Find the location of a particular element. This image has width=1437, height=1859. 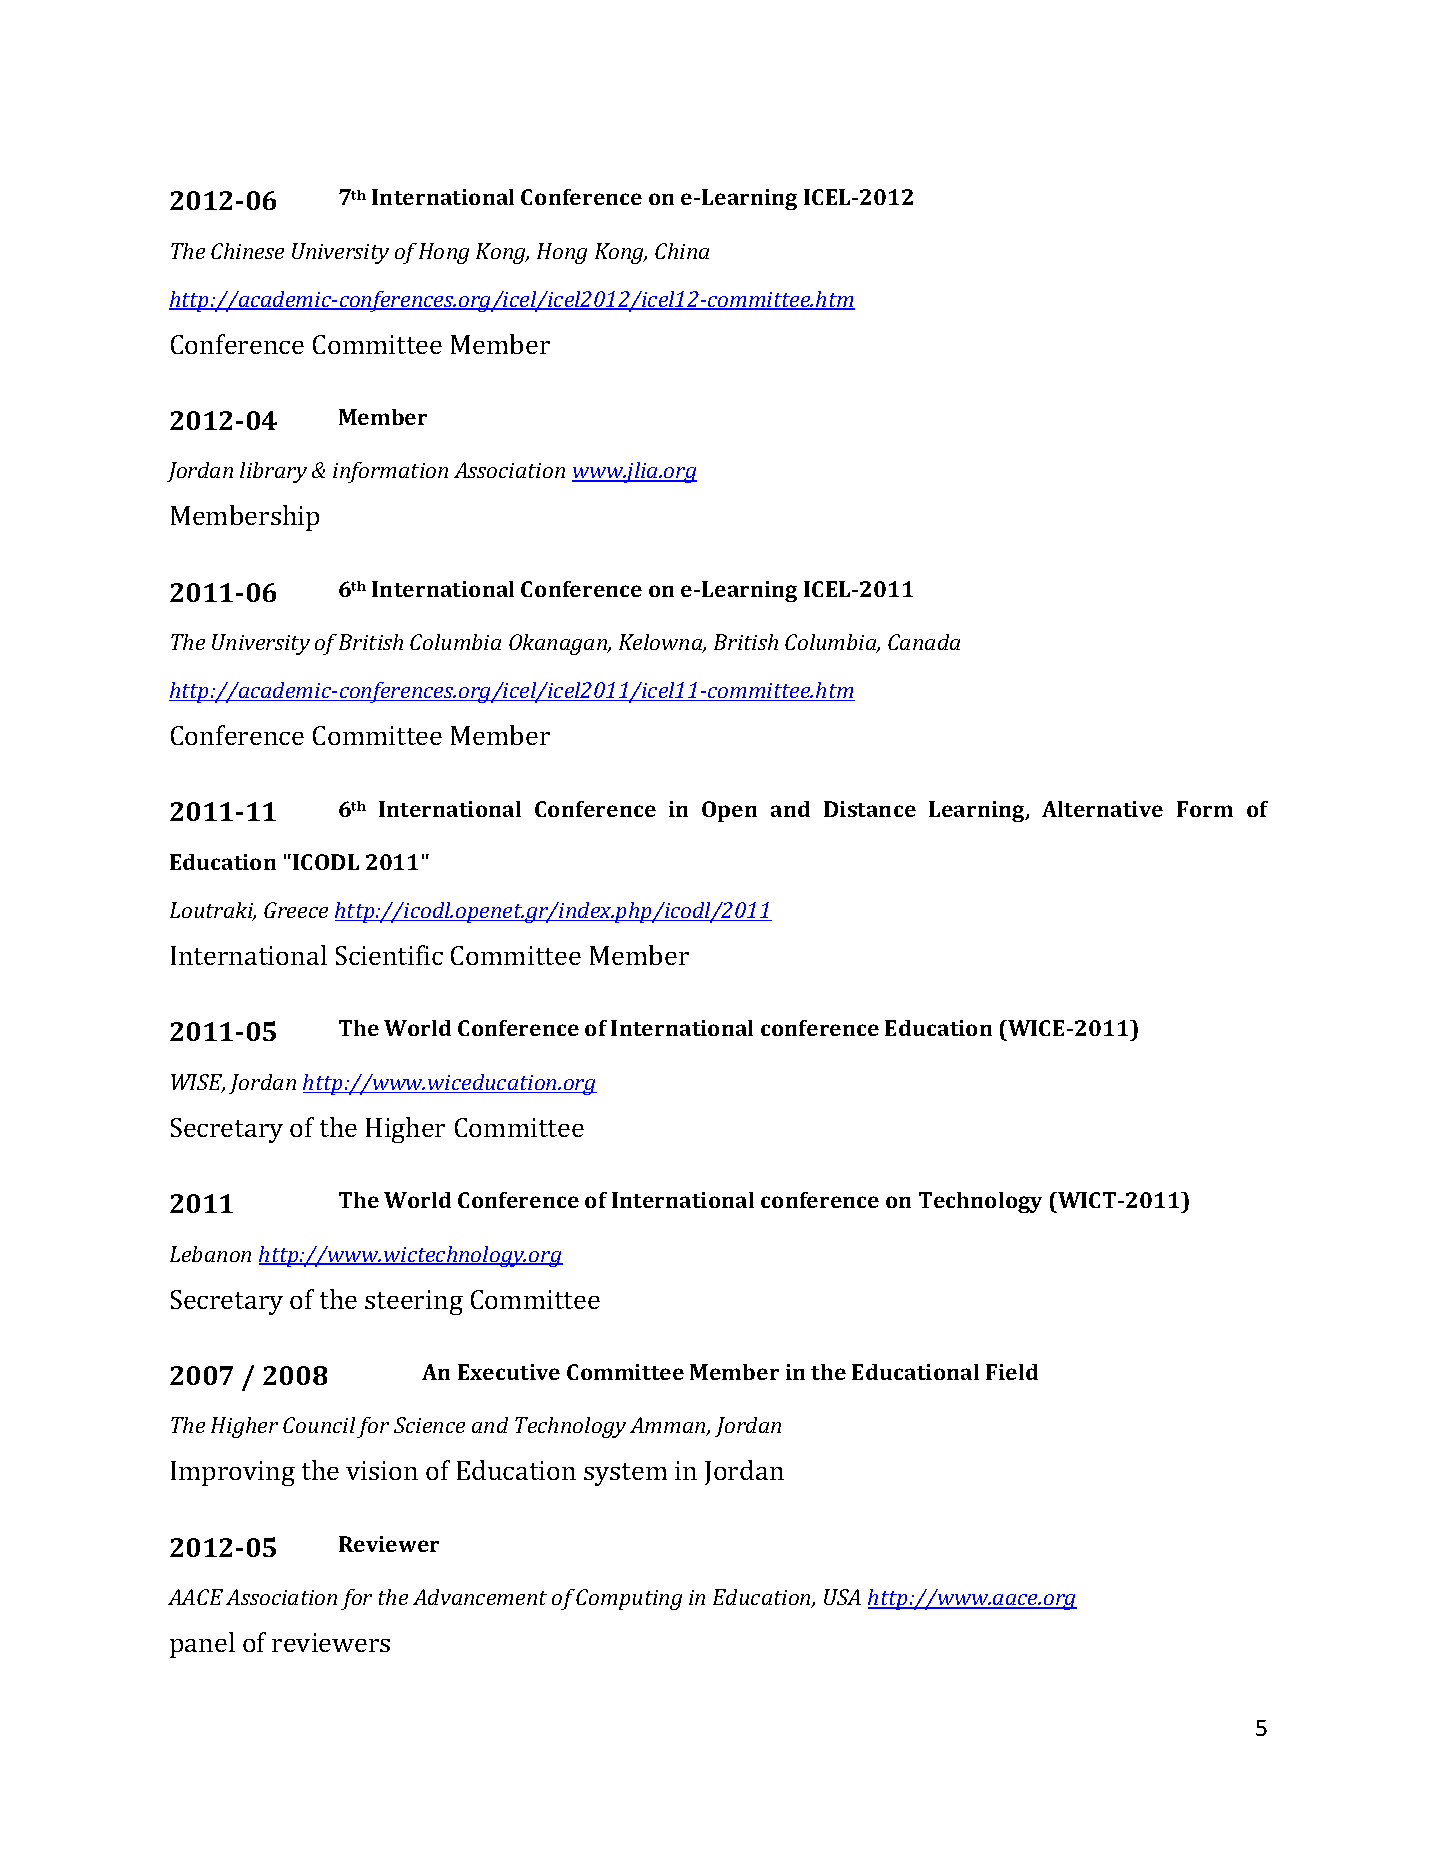

China is located at coordinates (682, 251).
